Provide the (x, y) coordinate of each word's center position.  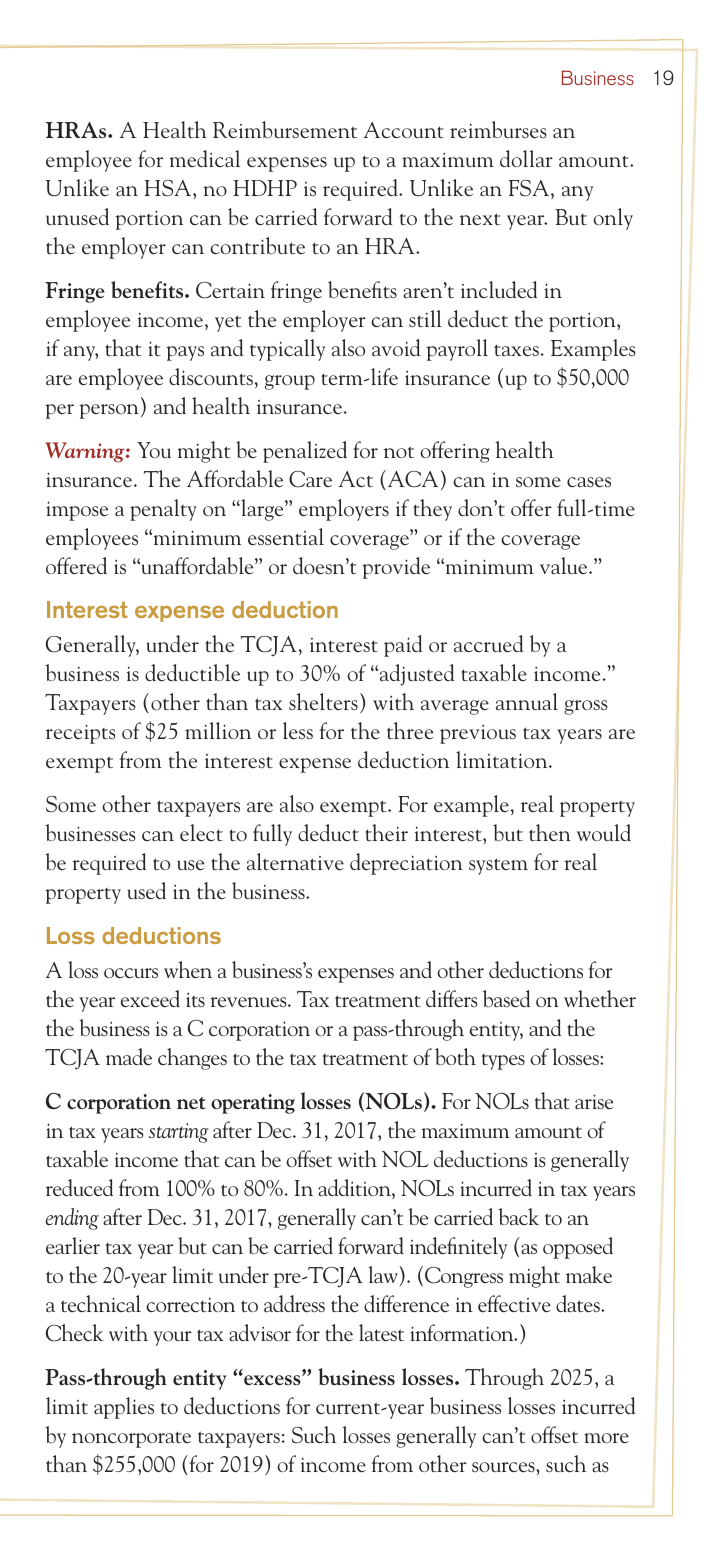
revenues (249, 1002)
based (506, 998)
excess (272, 1379)
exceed (150, 998)
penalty (163, 510)
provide (396, 568)
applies (124, 1408)
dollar (526, 158)
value (565, 565)
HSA (169, 188)
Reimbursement (285, 129)
